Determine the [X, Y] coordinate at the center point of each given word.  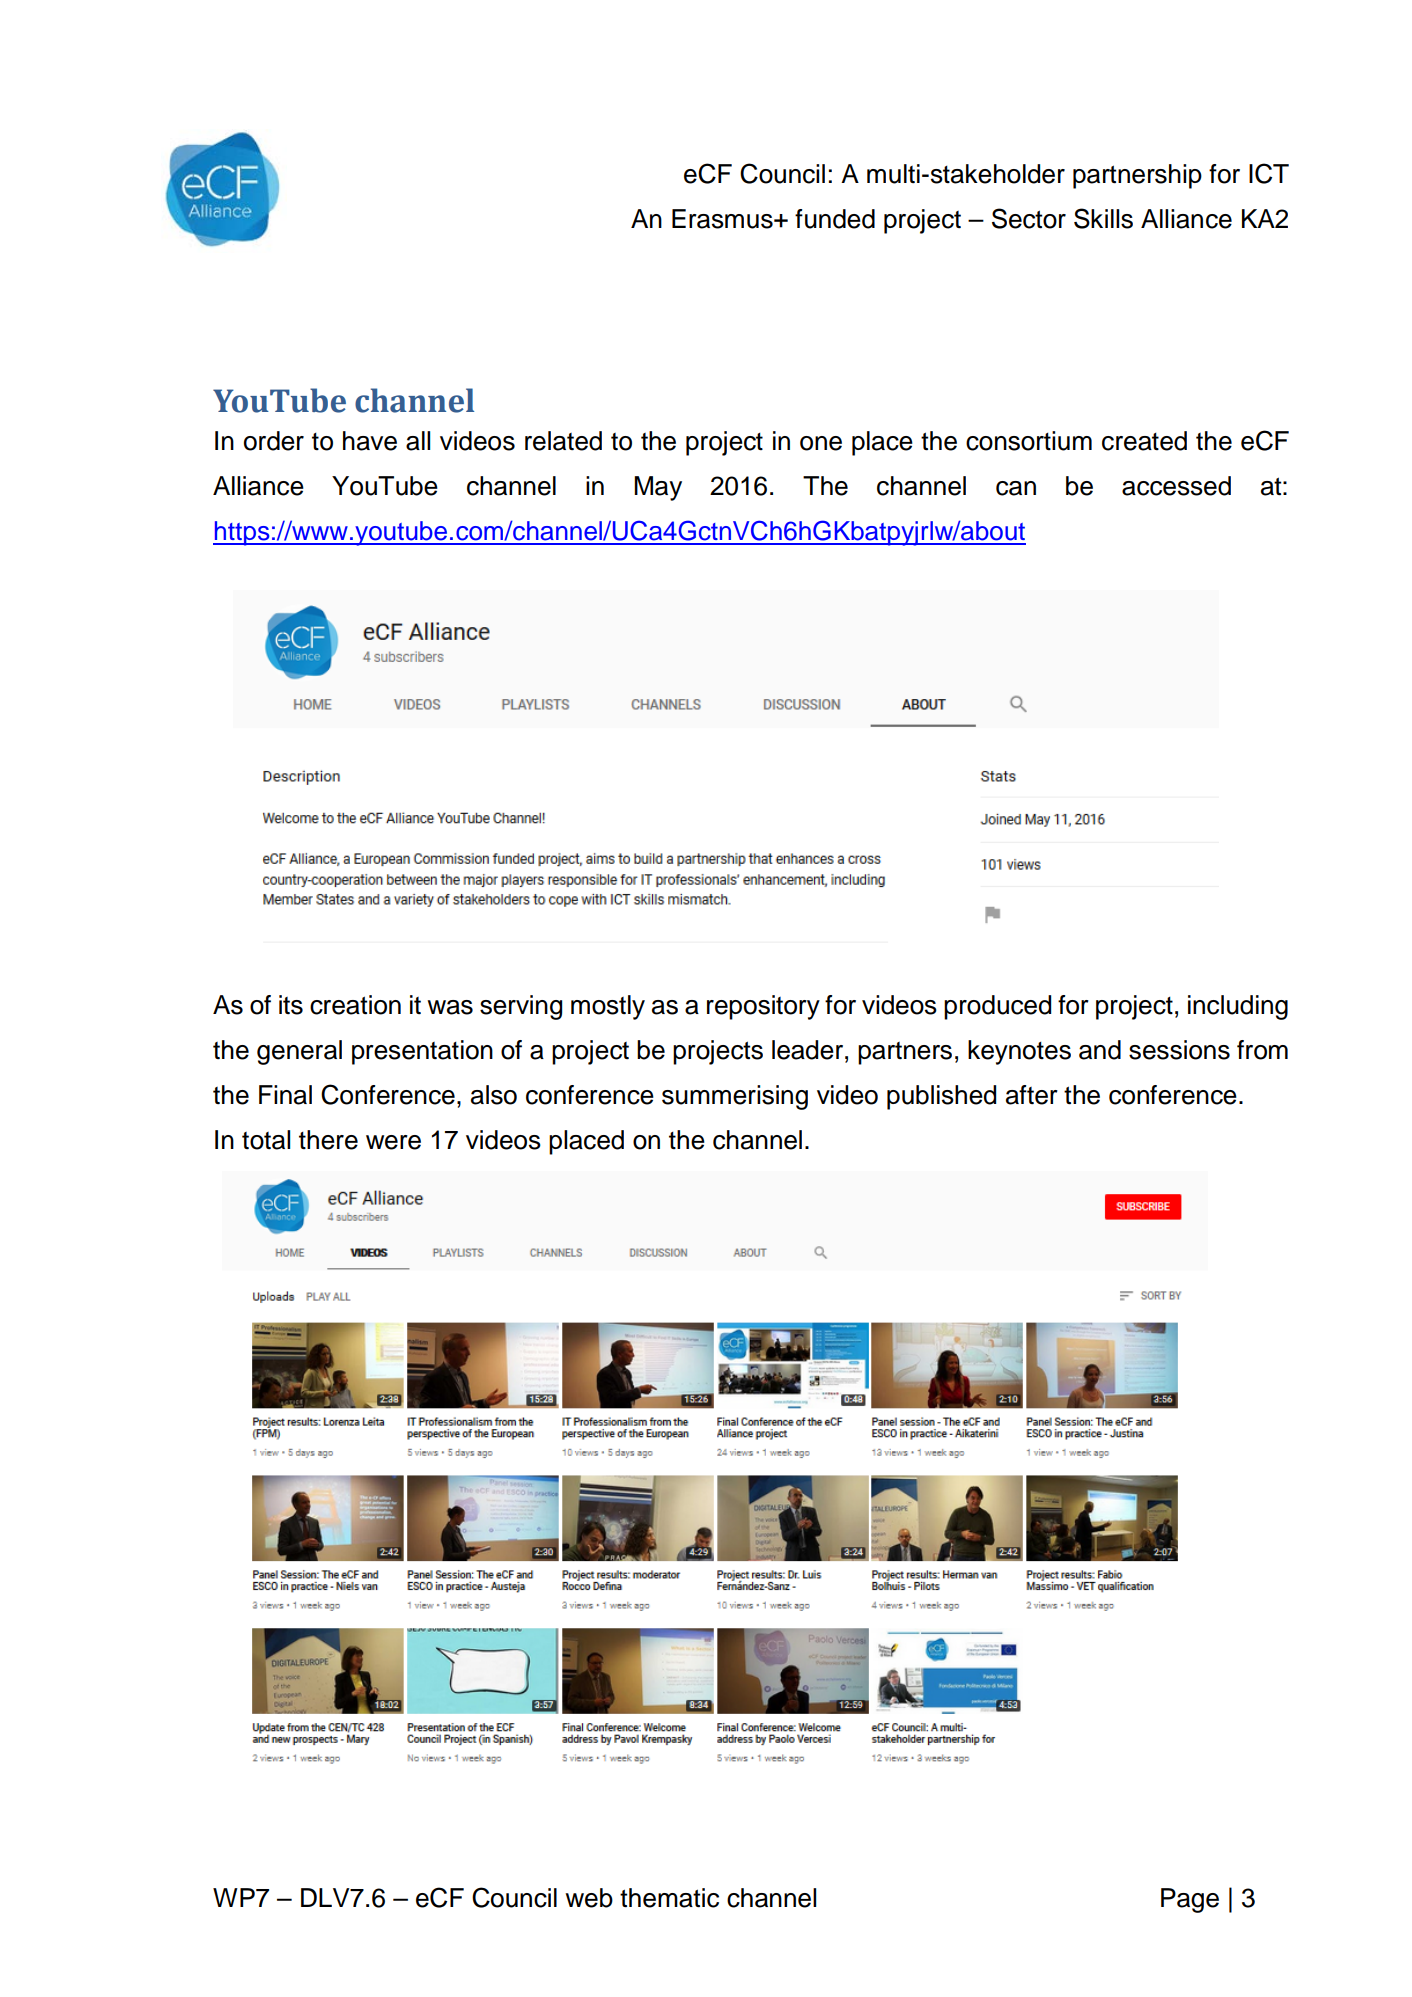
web [589, 1898]
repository [763, 1007]
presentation [422, 1052]
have [370, 441]
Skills [1103, 218]
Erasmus [723, 219]
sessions [1179, 1050]
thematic [669, 1898]
